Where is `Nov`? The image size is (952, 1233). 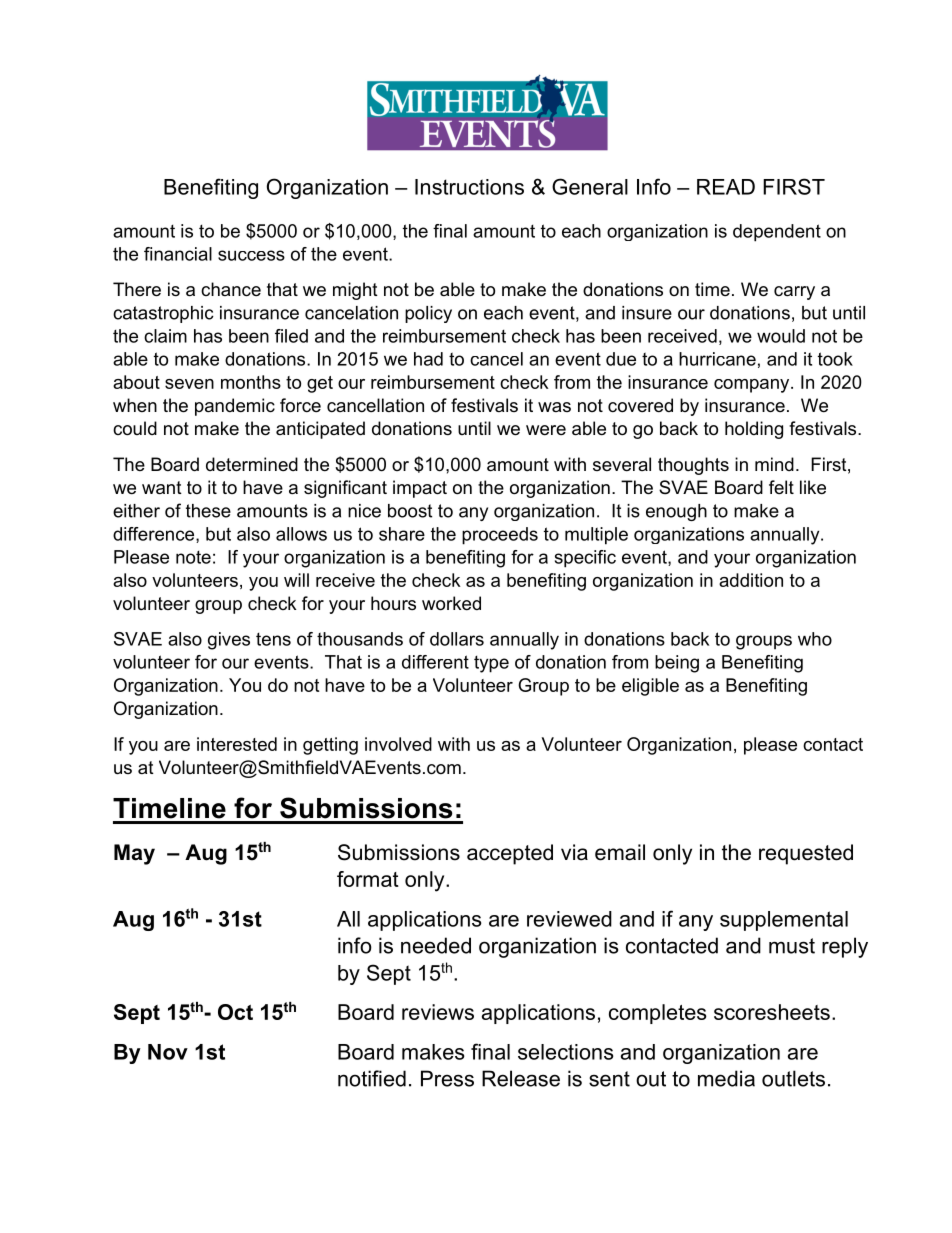 Nov is located at coordinates (168, 1052).
